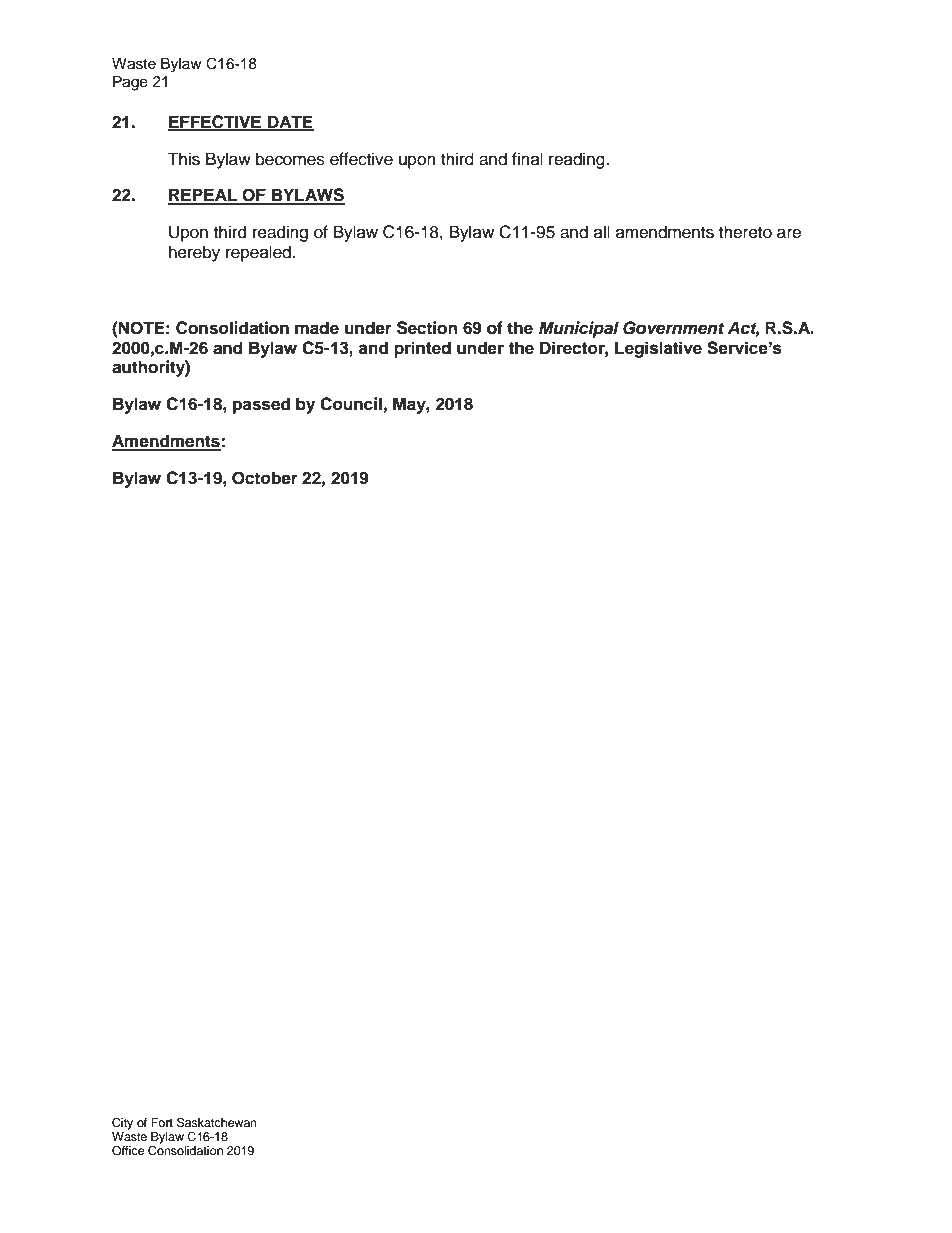 The height and width of the screenshot is (1233, 952). I want to click on This, so click(184, 159).
